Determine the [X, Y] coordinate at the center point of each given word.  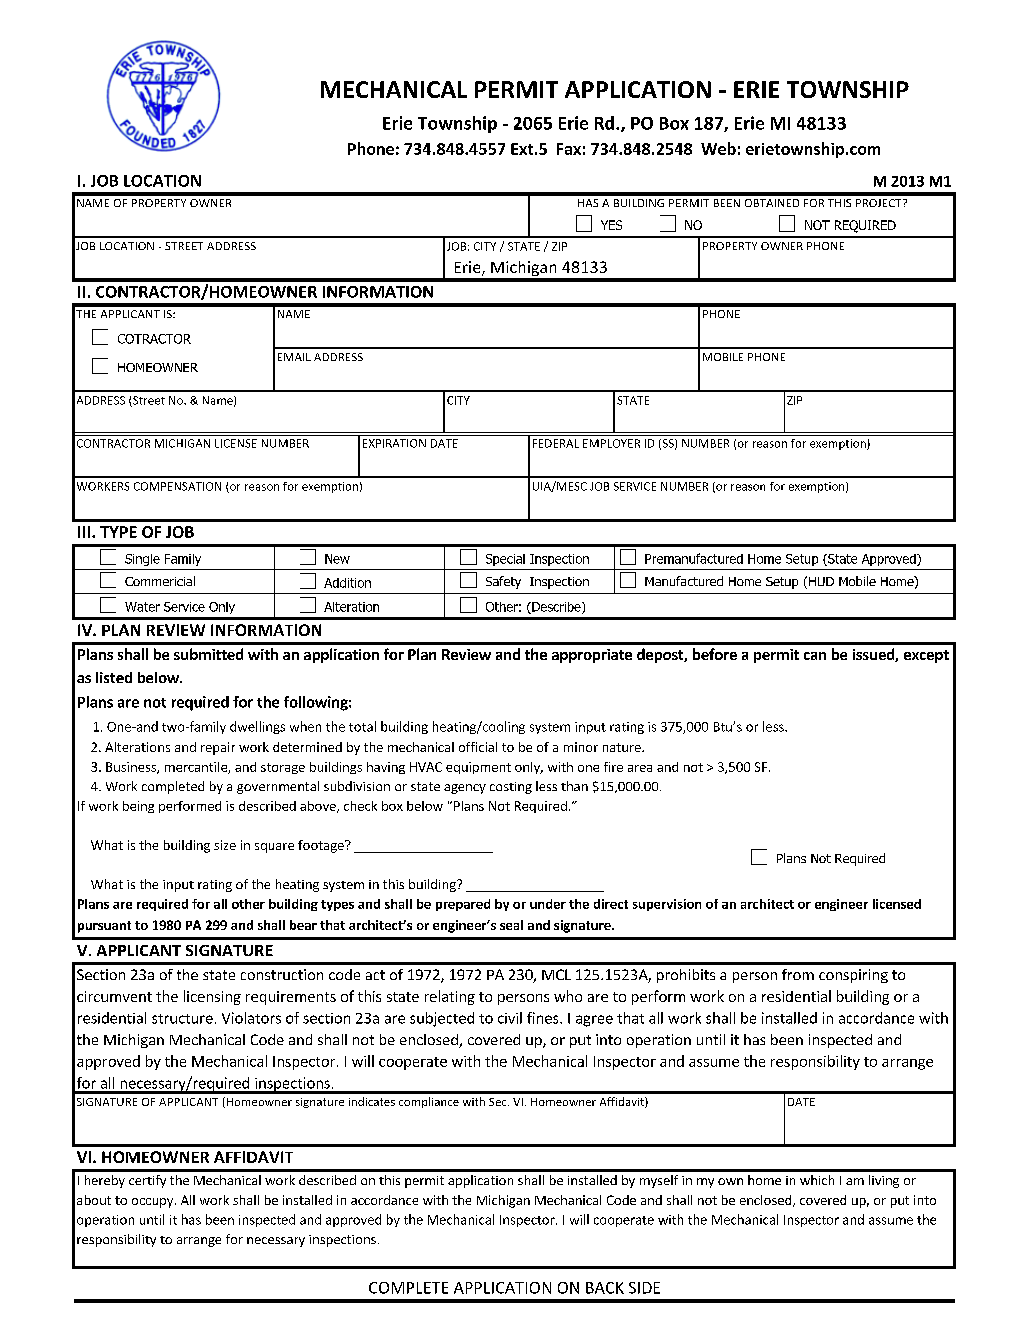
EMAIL [294, 357]
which [817, 1180]
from [798, 974]
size [225, 845]
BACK [605, 1288]
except [926, 656]
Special [505, 560]
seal [511, 925]
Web [718, 148]
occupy [154, 1203]
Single [142, 560]
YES [611, 225]
